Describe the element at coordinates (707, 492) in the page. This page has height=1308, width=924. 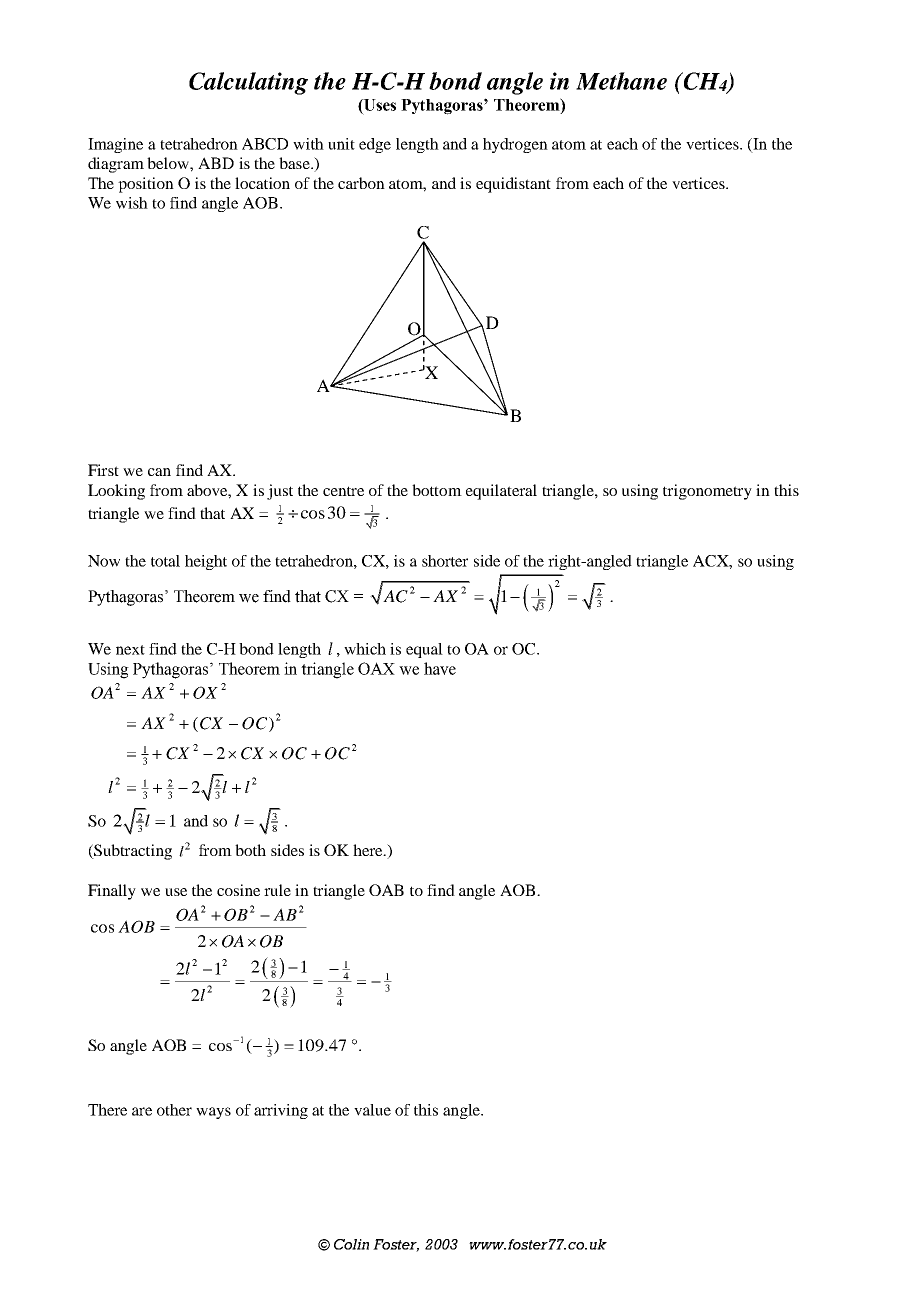
I see `trigonometry` at that location.
